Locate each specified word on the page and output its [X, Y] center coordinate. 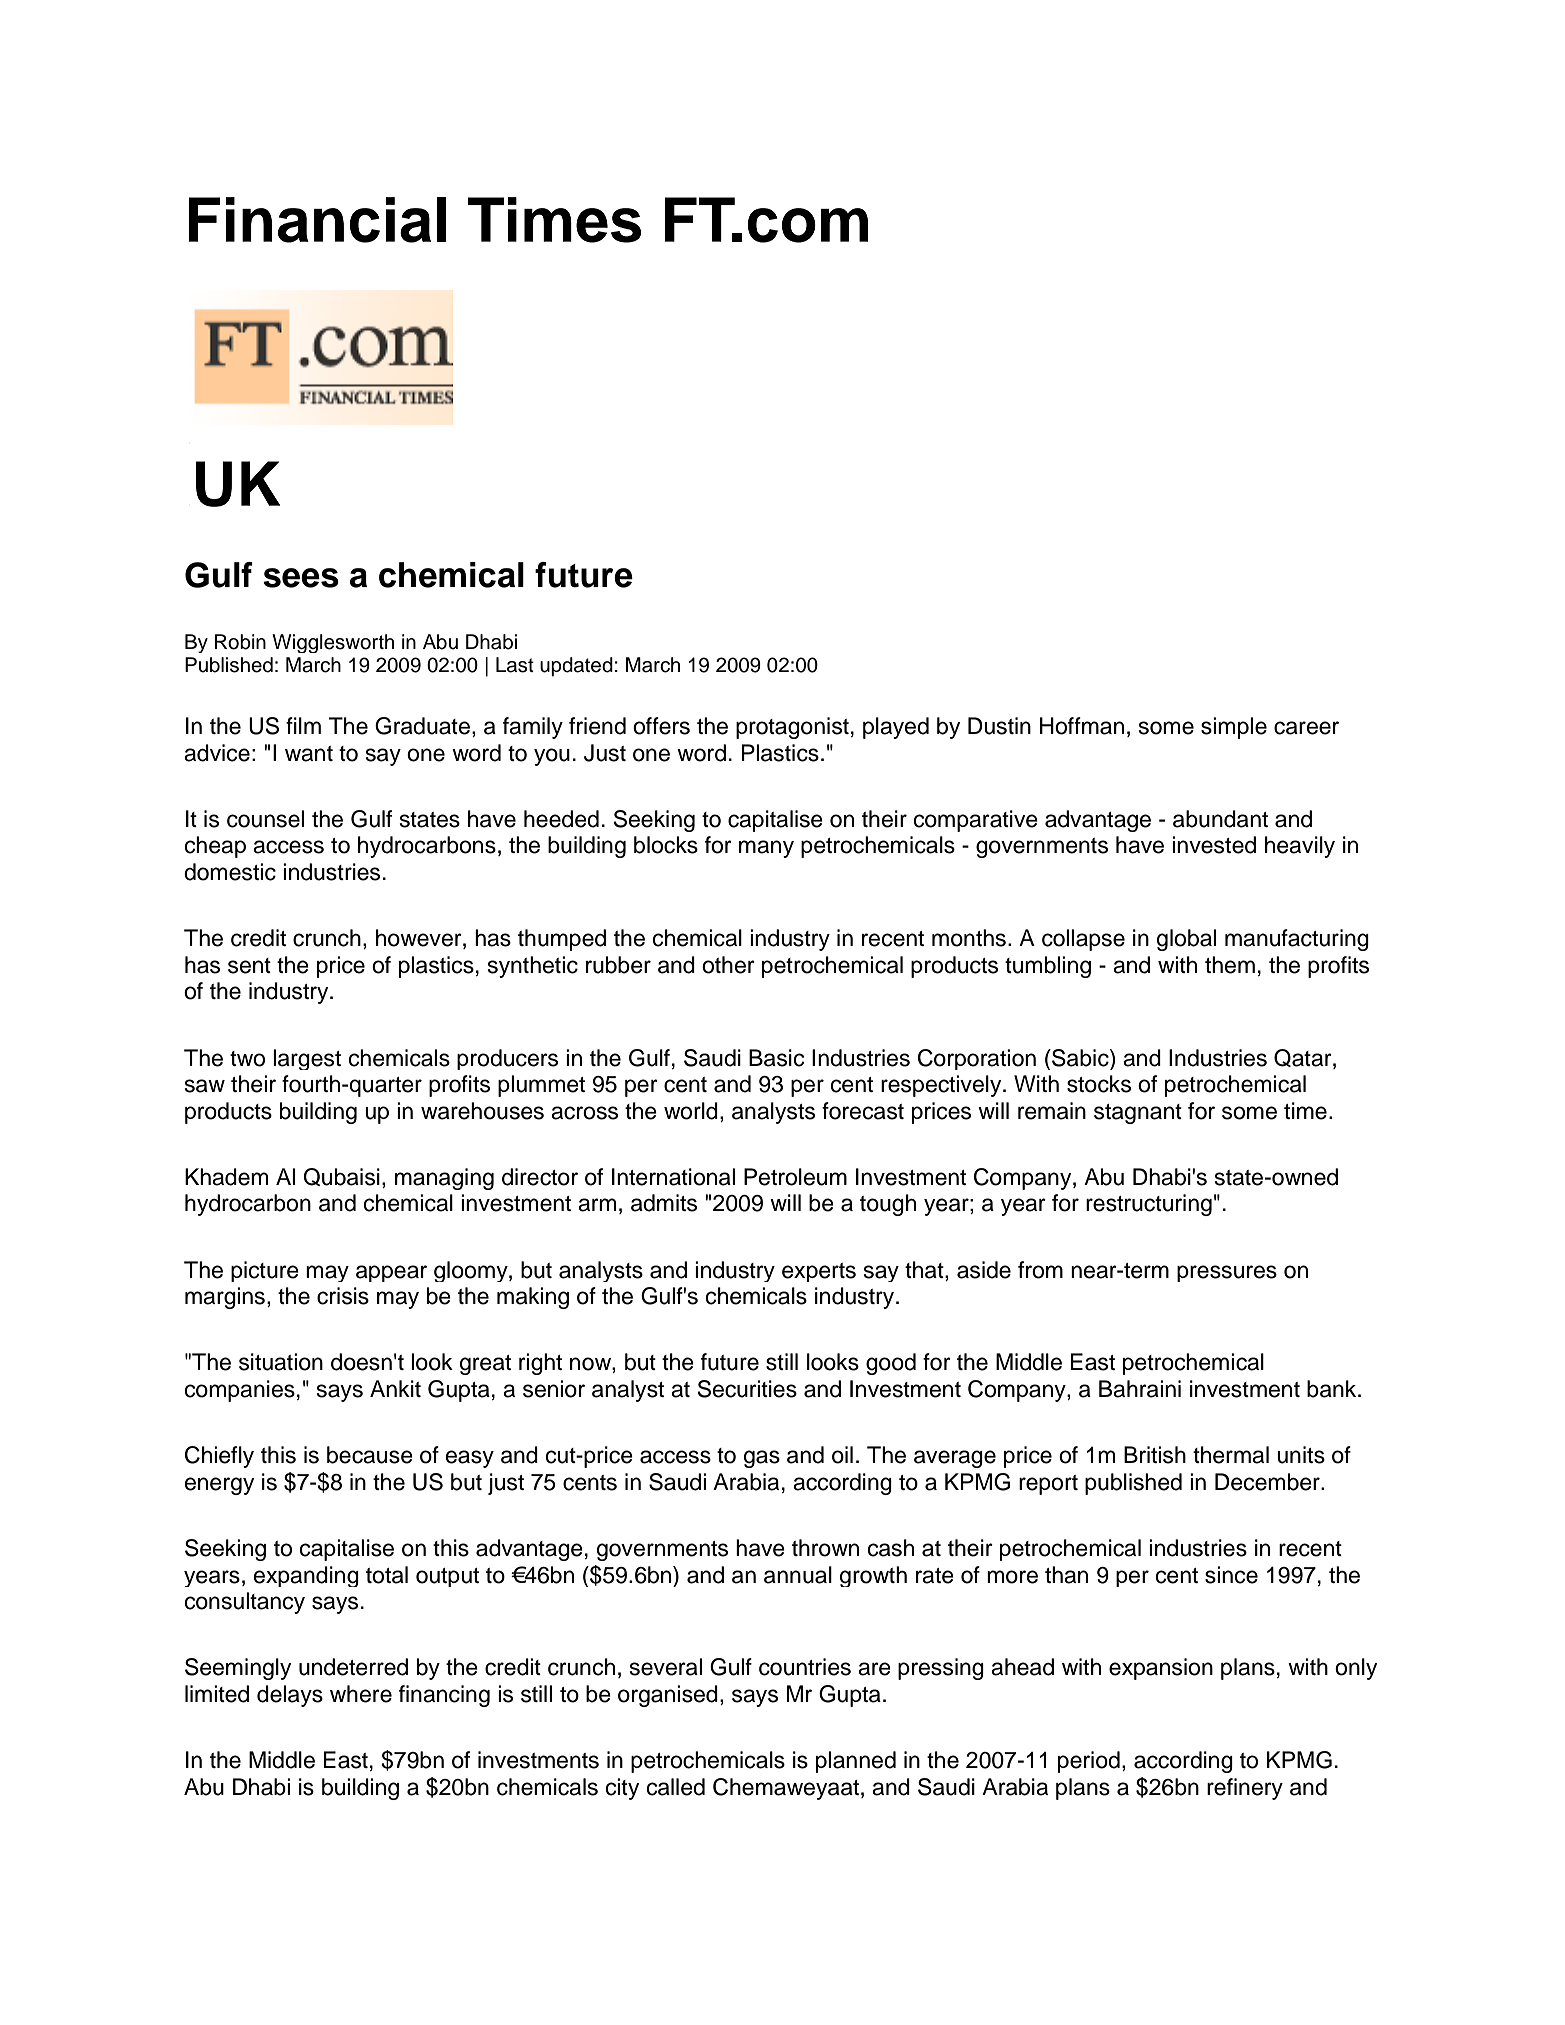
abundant [1220, 819]
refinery [1245, 1789]
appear [391, 1273]
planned [856, 1762]
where [361, 1694]
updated [576, 667]
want [309, 754]
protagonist [792, 728]
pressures [1227, 1273]
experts [819, 1272]
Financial [317, 220]
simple [1234, 728]
